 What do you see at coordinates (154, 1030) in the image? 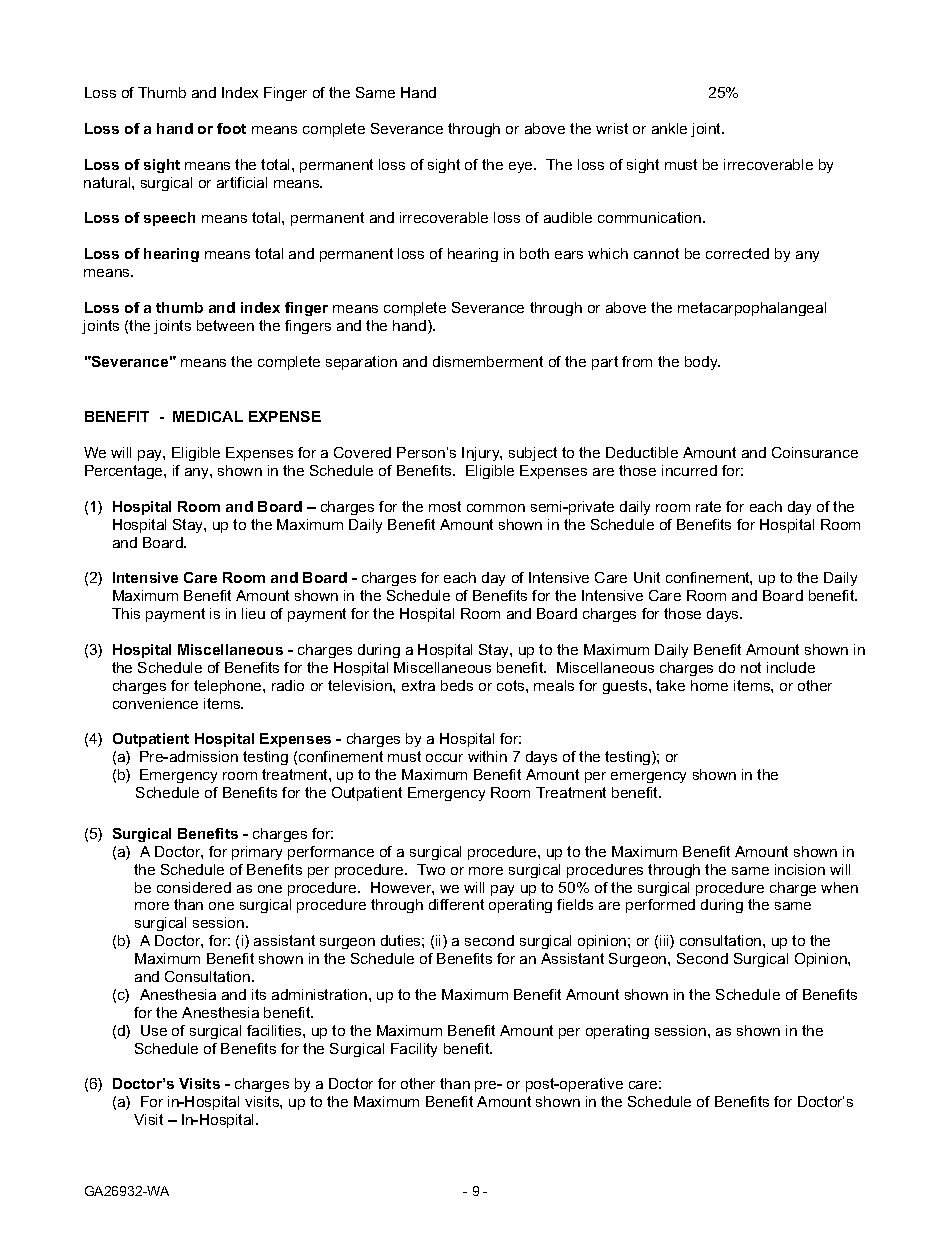
I see `Use` at bounding box center [154, 1030].
